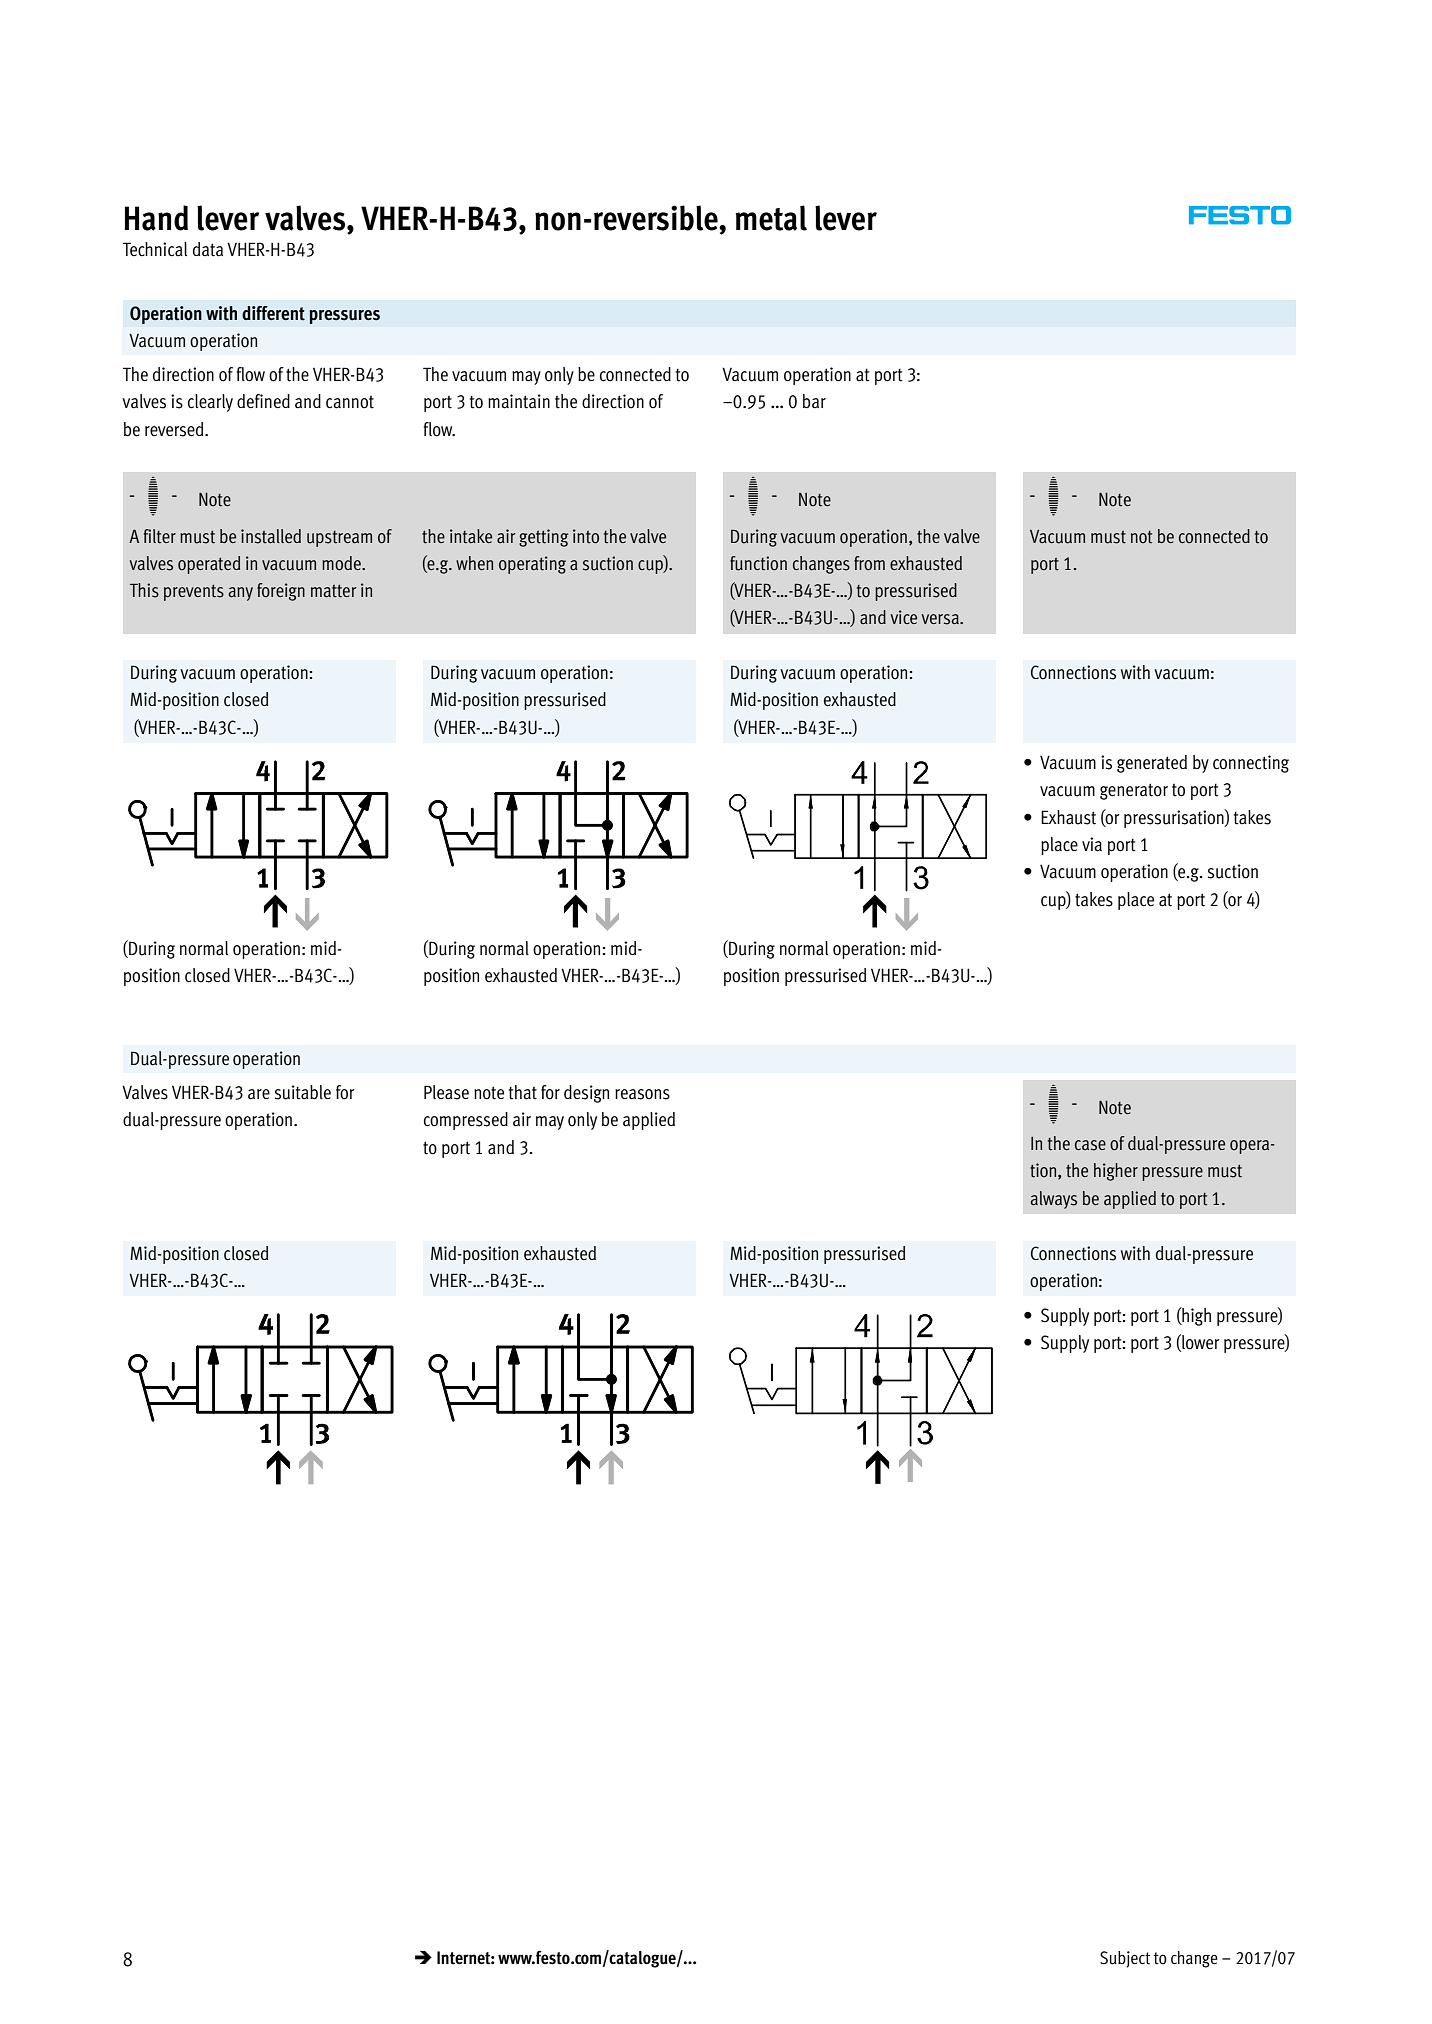  I want to click on metal, so click(771, 218).
